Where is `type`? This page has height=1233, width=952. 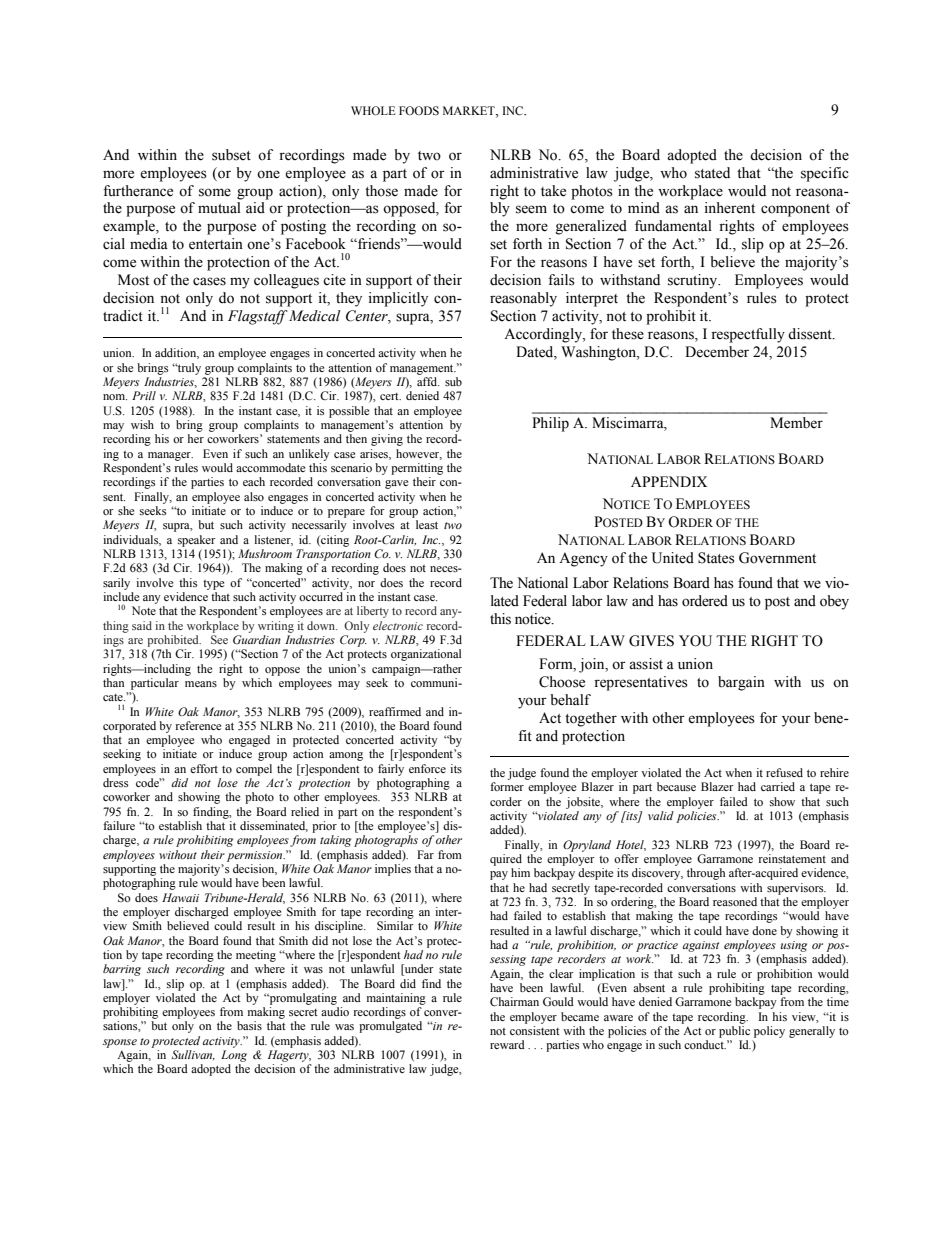
type is located at coordinates (213, 585).
